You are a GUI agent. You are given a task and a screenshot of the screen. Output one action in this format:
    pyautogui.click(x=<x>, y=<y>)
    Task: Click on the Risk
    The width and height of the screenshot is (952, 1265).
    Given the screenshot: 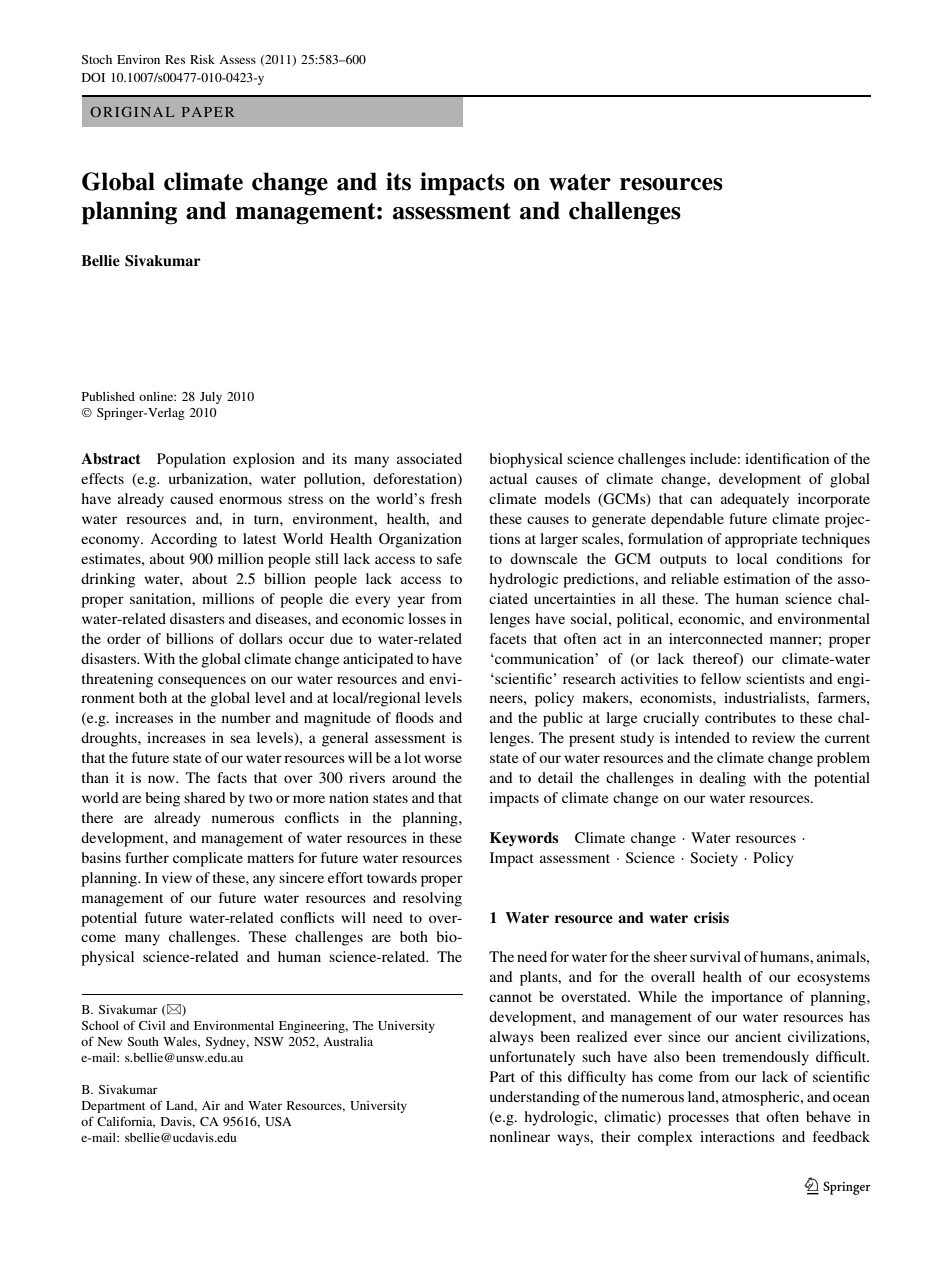 What is the action you would take?
    pyautogui.click(x=202, y=59)
